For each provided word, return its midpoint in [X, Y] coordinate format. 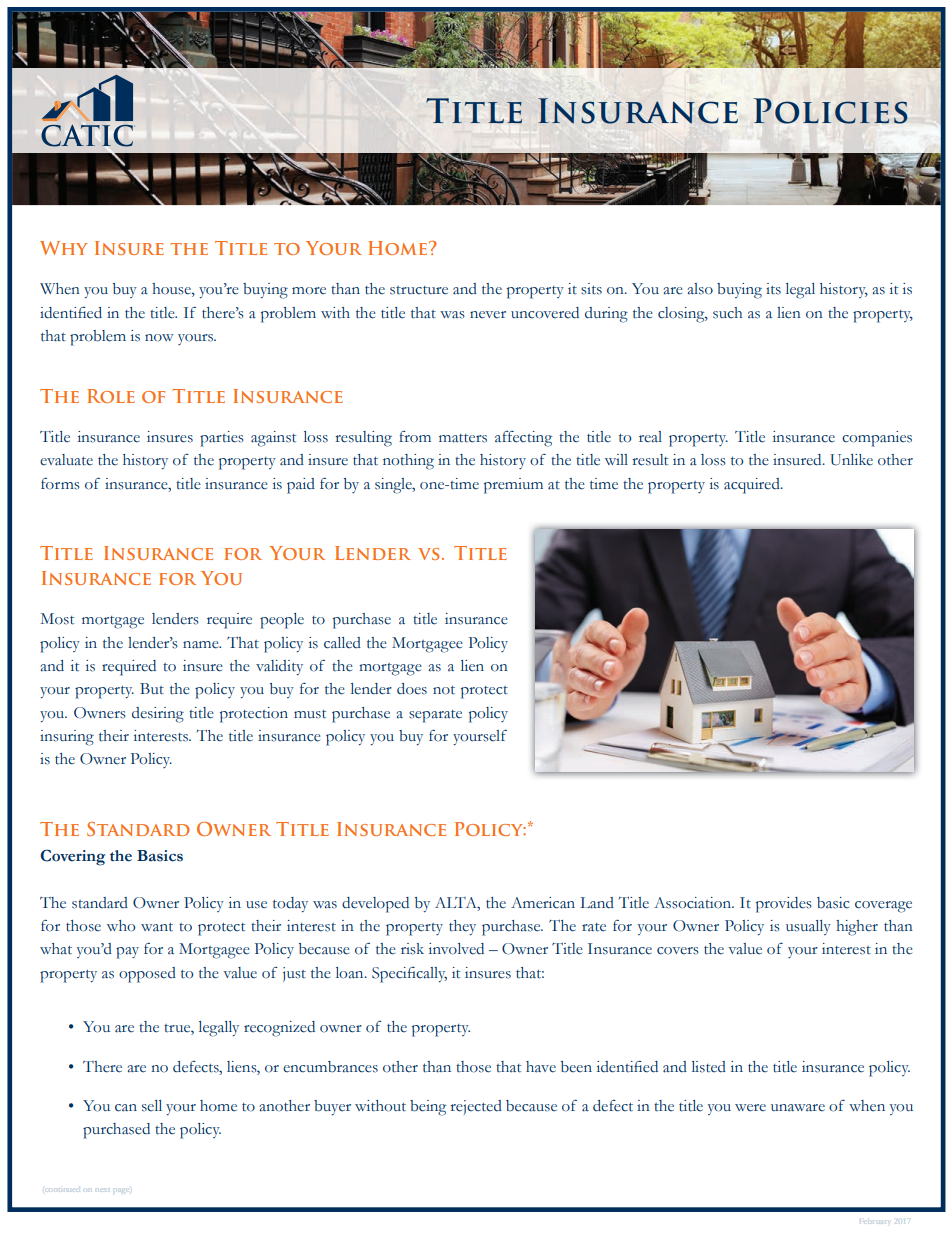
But [152, 688]
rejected [476, 1107]
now [159, 338]
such [727, 313]
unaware [798, 1108]
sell [152, 1106]
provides [784, 905]
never [488, 315]
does [412, 689]
